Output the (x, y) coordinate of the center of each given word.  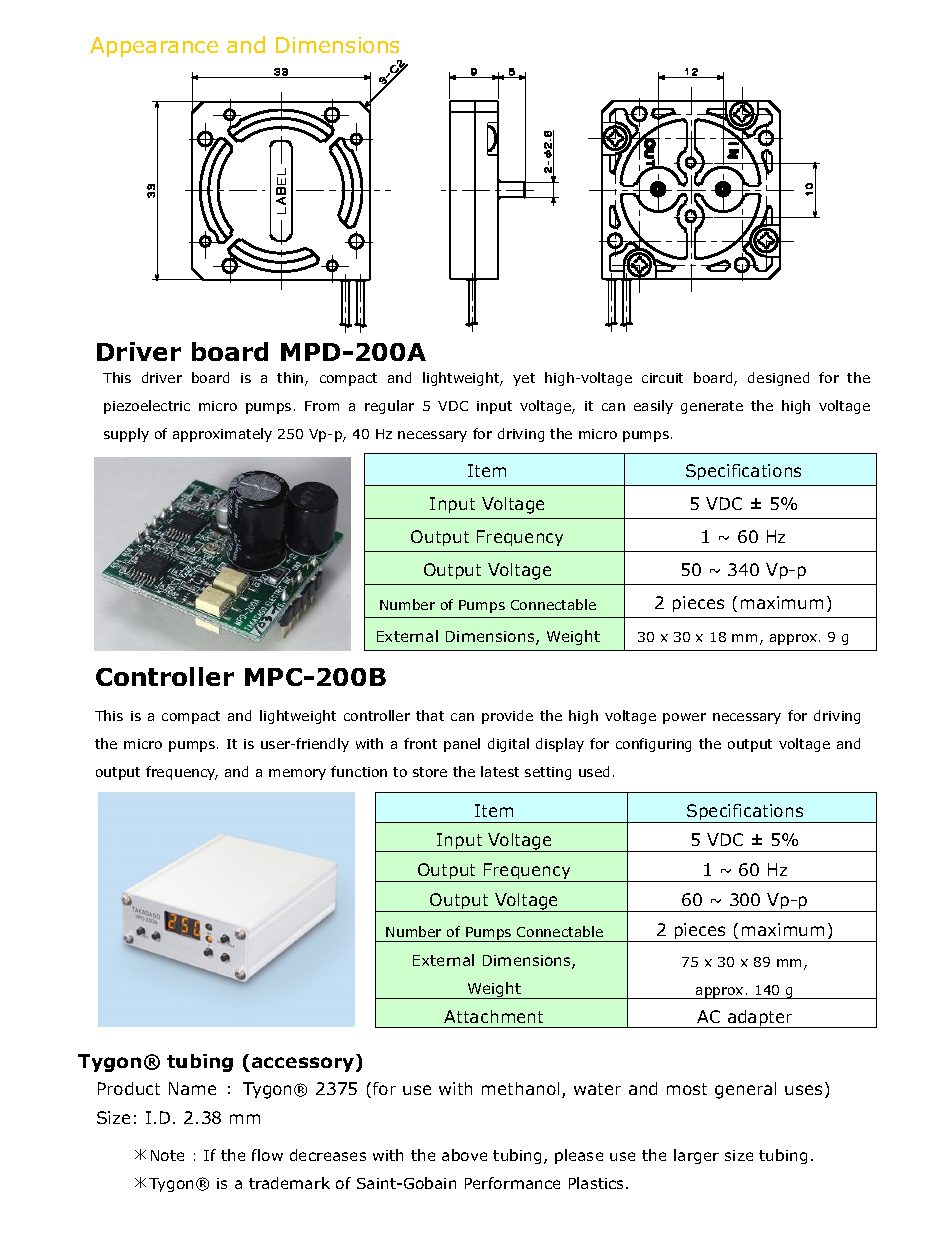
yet (524, 379)
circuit (662, 378)
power (684, 718)
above (464, 1155)
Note (167, 1155)
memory (297, 774)
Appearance (154, 47)
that (430, 715)
